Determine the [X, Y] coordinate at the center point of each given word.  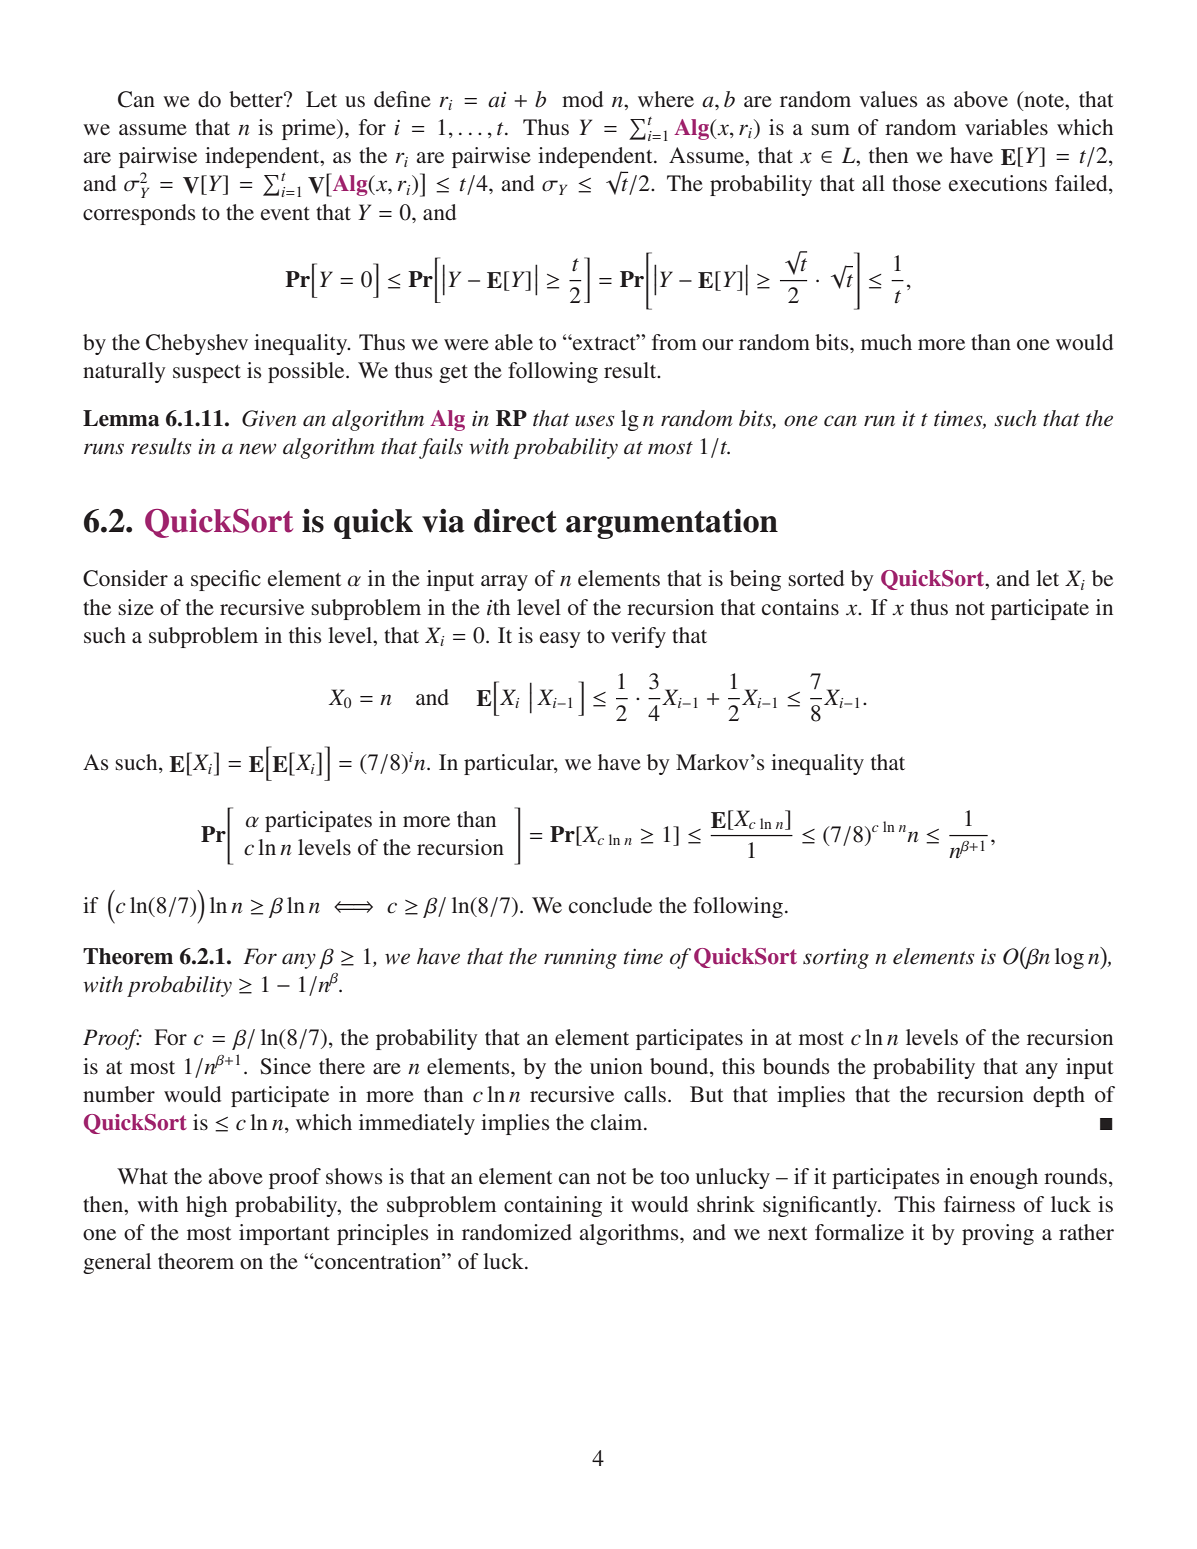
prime [310, 129]
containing [553, 1206]
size [136, 607]
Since [285, 1066]
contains [800, 607]
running [580, 959]
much [886, 342]
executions [998, 183]
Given [269, 418]
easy [560, 640]
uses [595, 421]
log [1069, 958]
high [206, 1206]
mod [582, 99]
